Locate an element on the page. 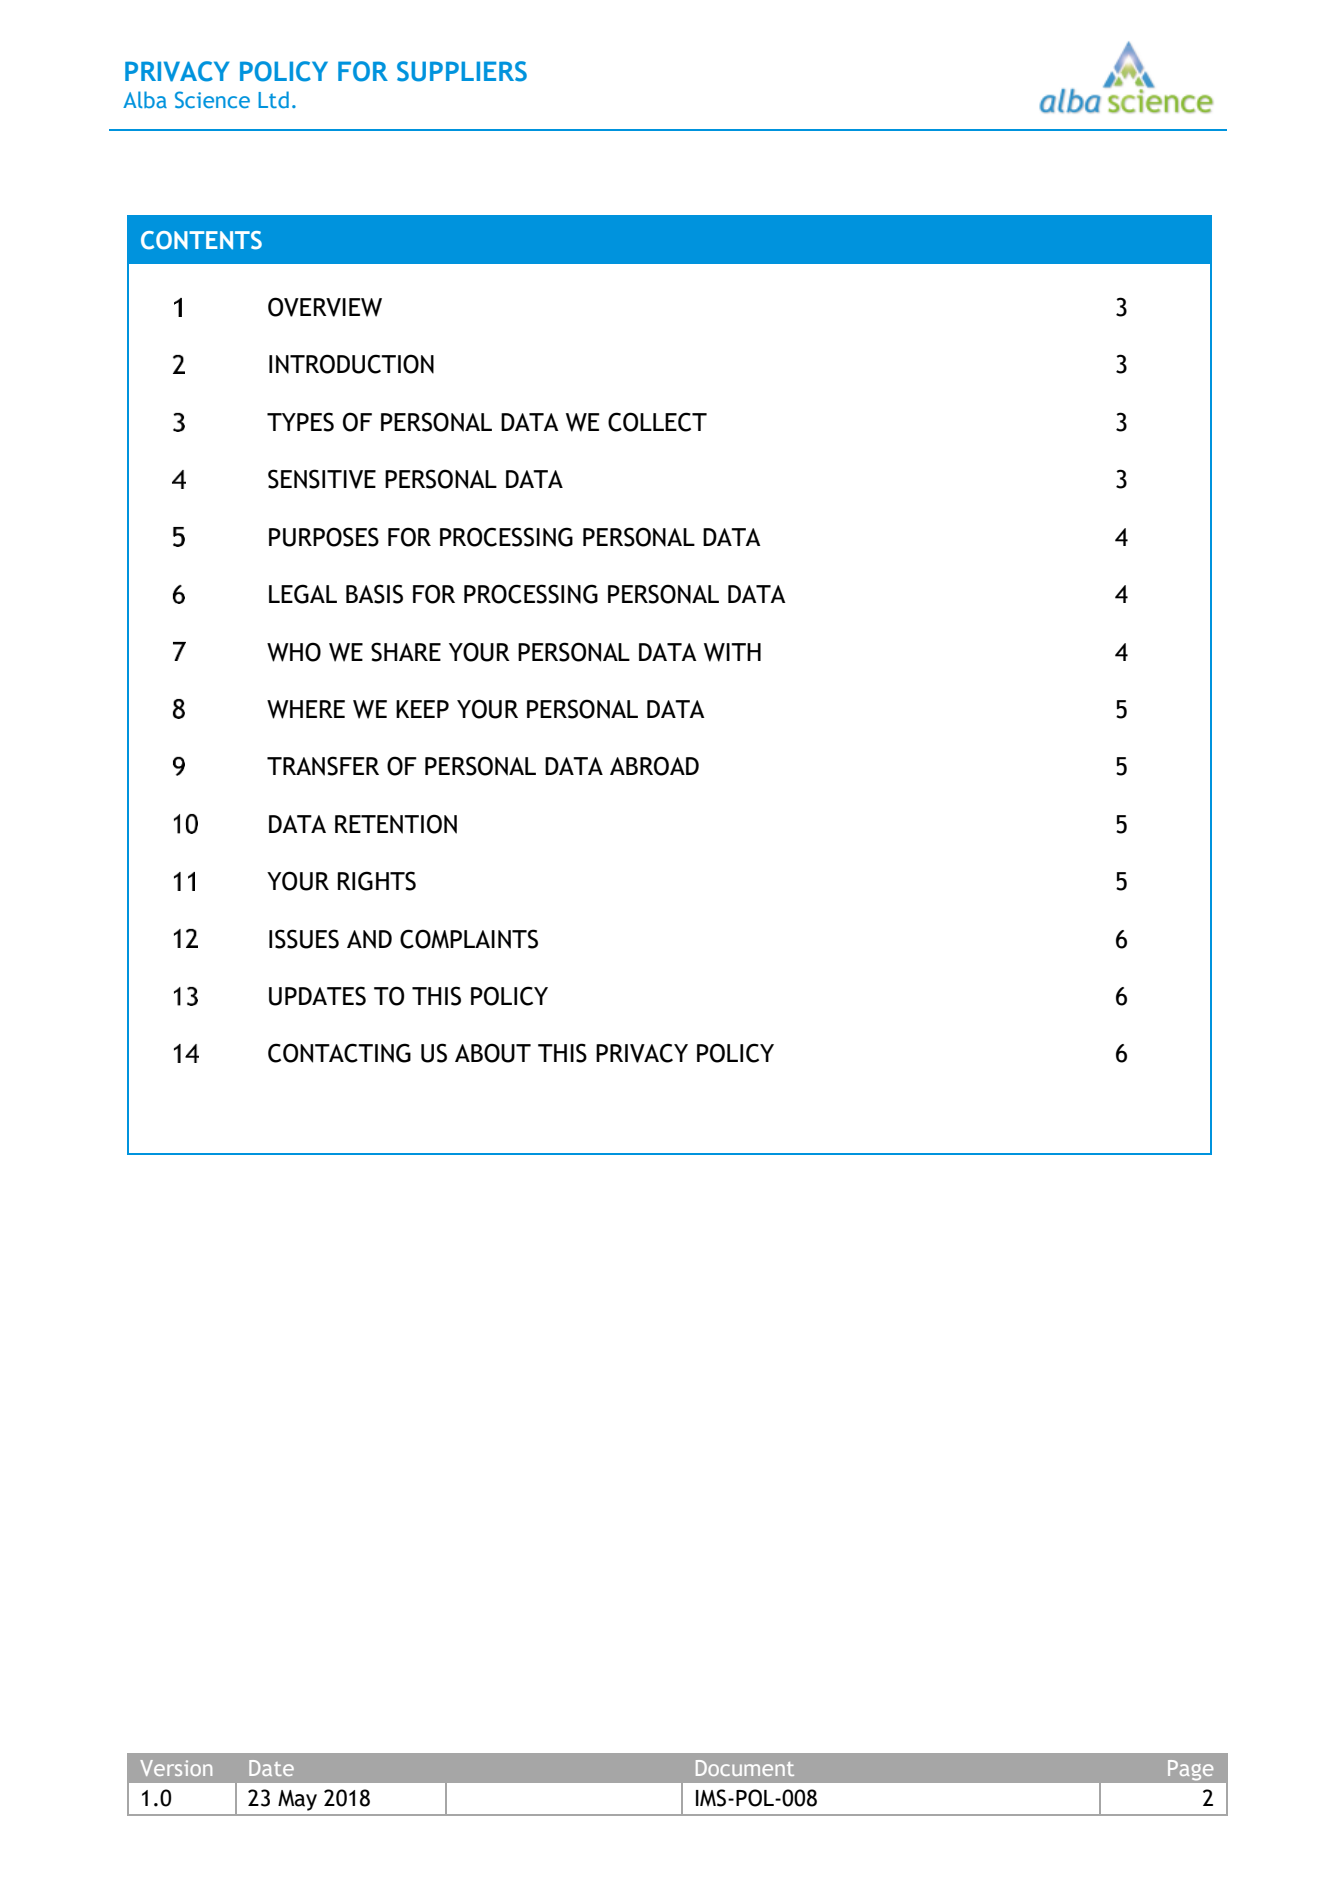 The width and height of the page is (1338, 1892). KEEP is located at coordinates (422, 709).
